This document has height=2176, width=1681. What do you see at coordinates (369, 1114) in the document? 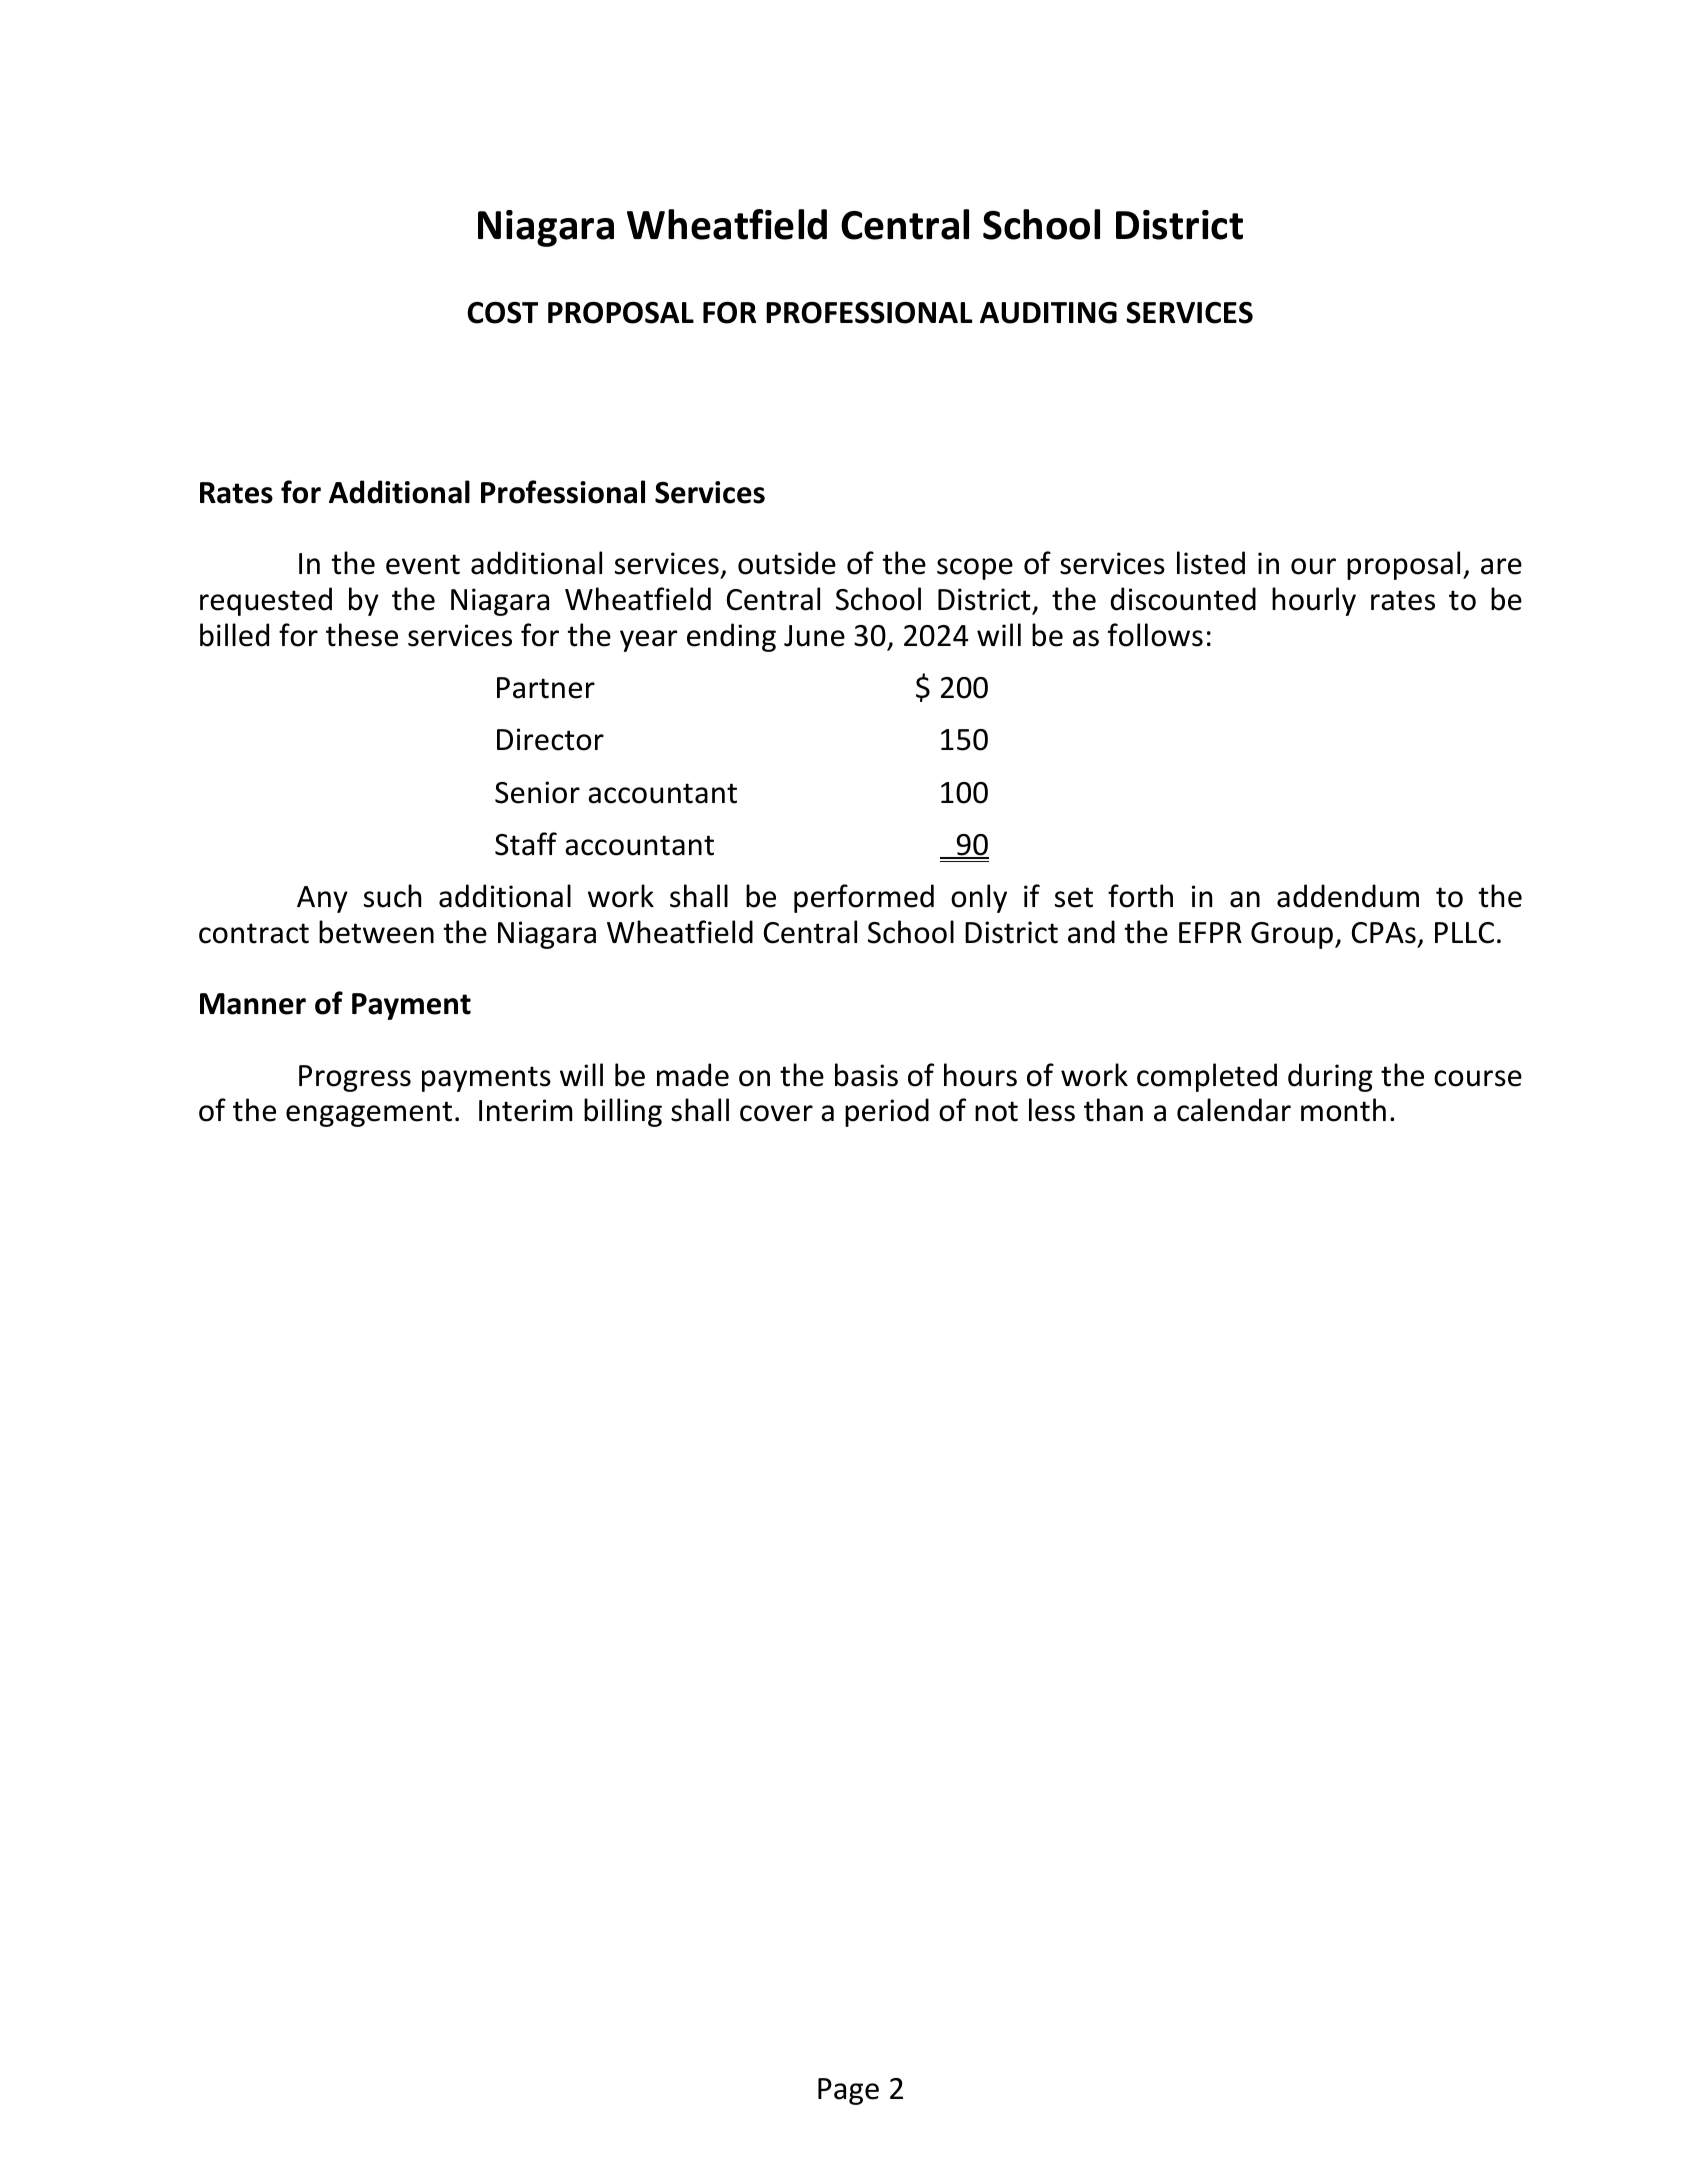
I see `engagement` at bounding box center [369, 1114].
